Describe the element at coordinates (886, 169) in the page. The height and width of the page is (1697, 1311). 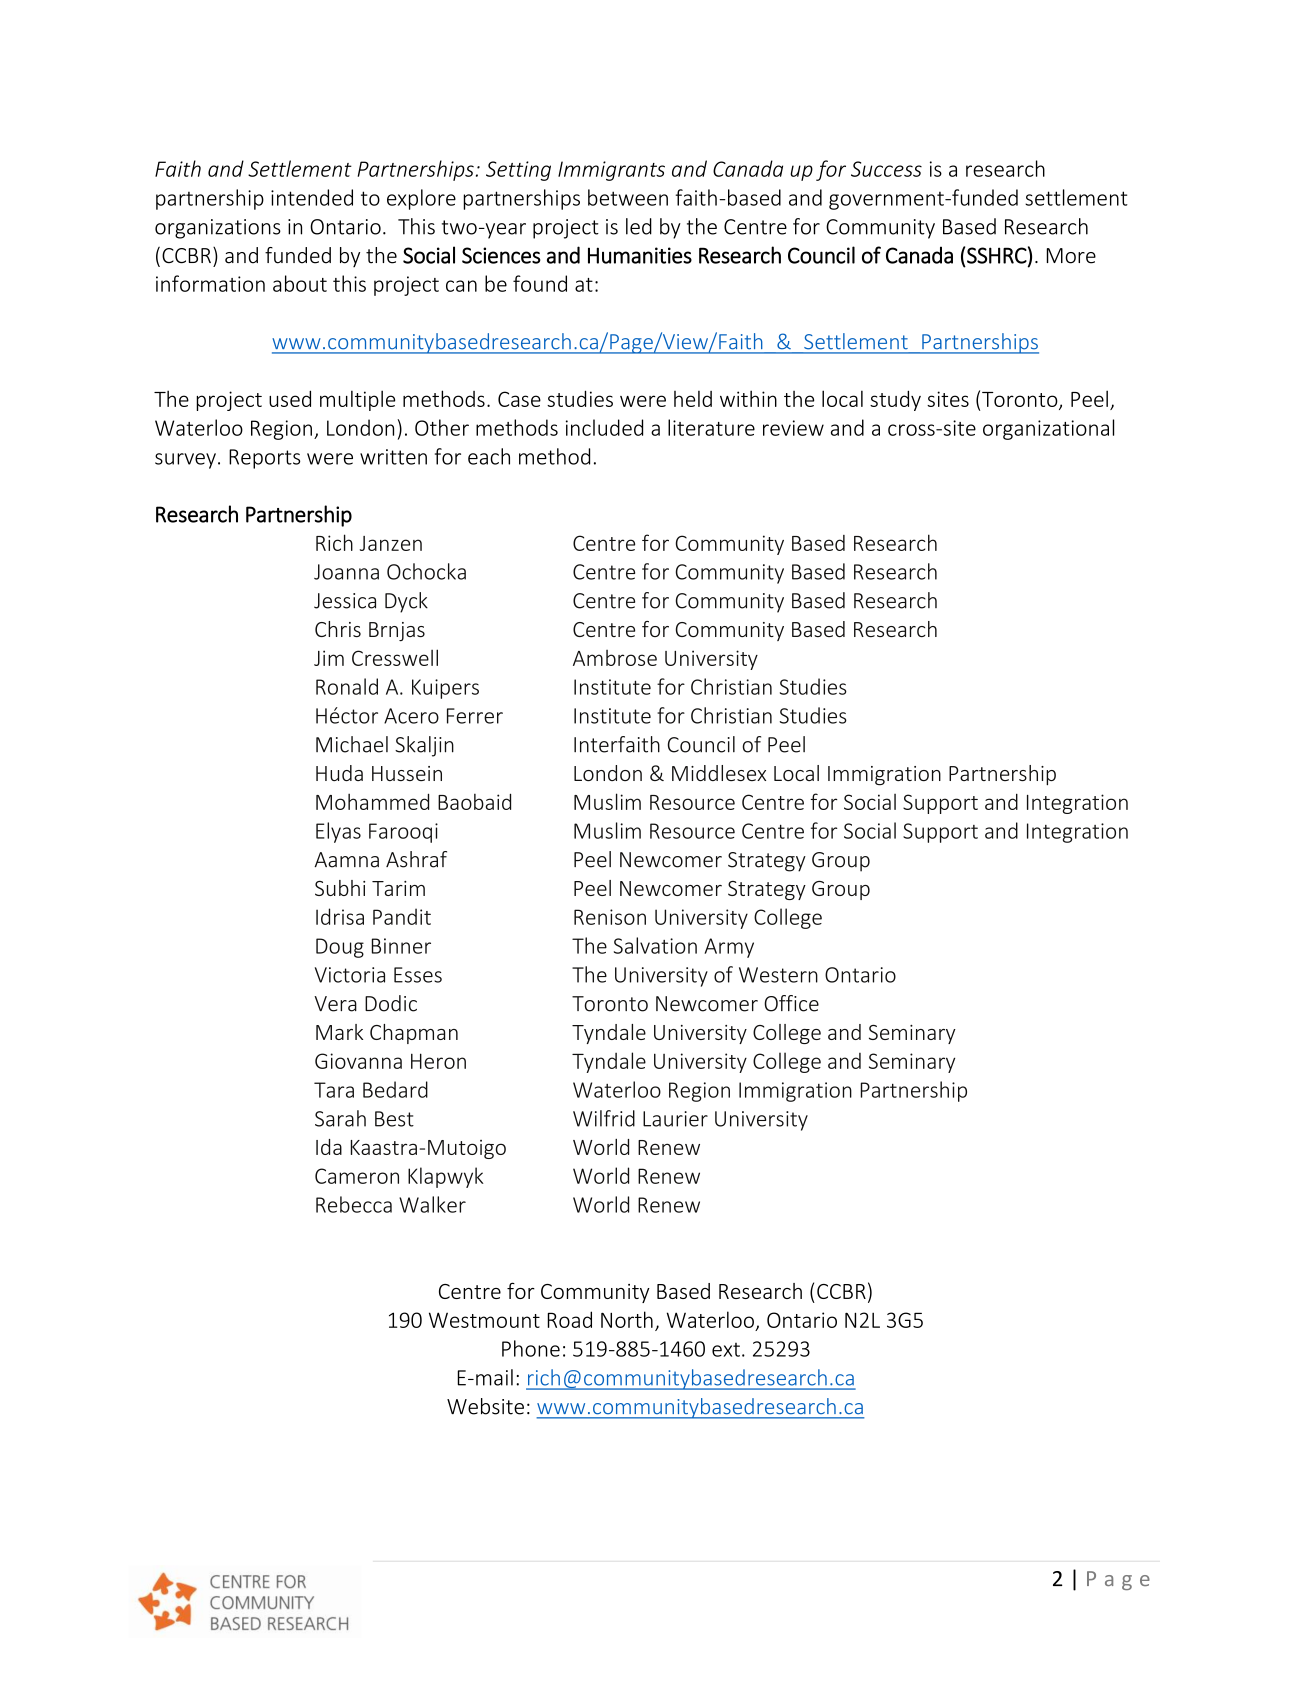
I see `Success` at that location.
